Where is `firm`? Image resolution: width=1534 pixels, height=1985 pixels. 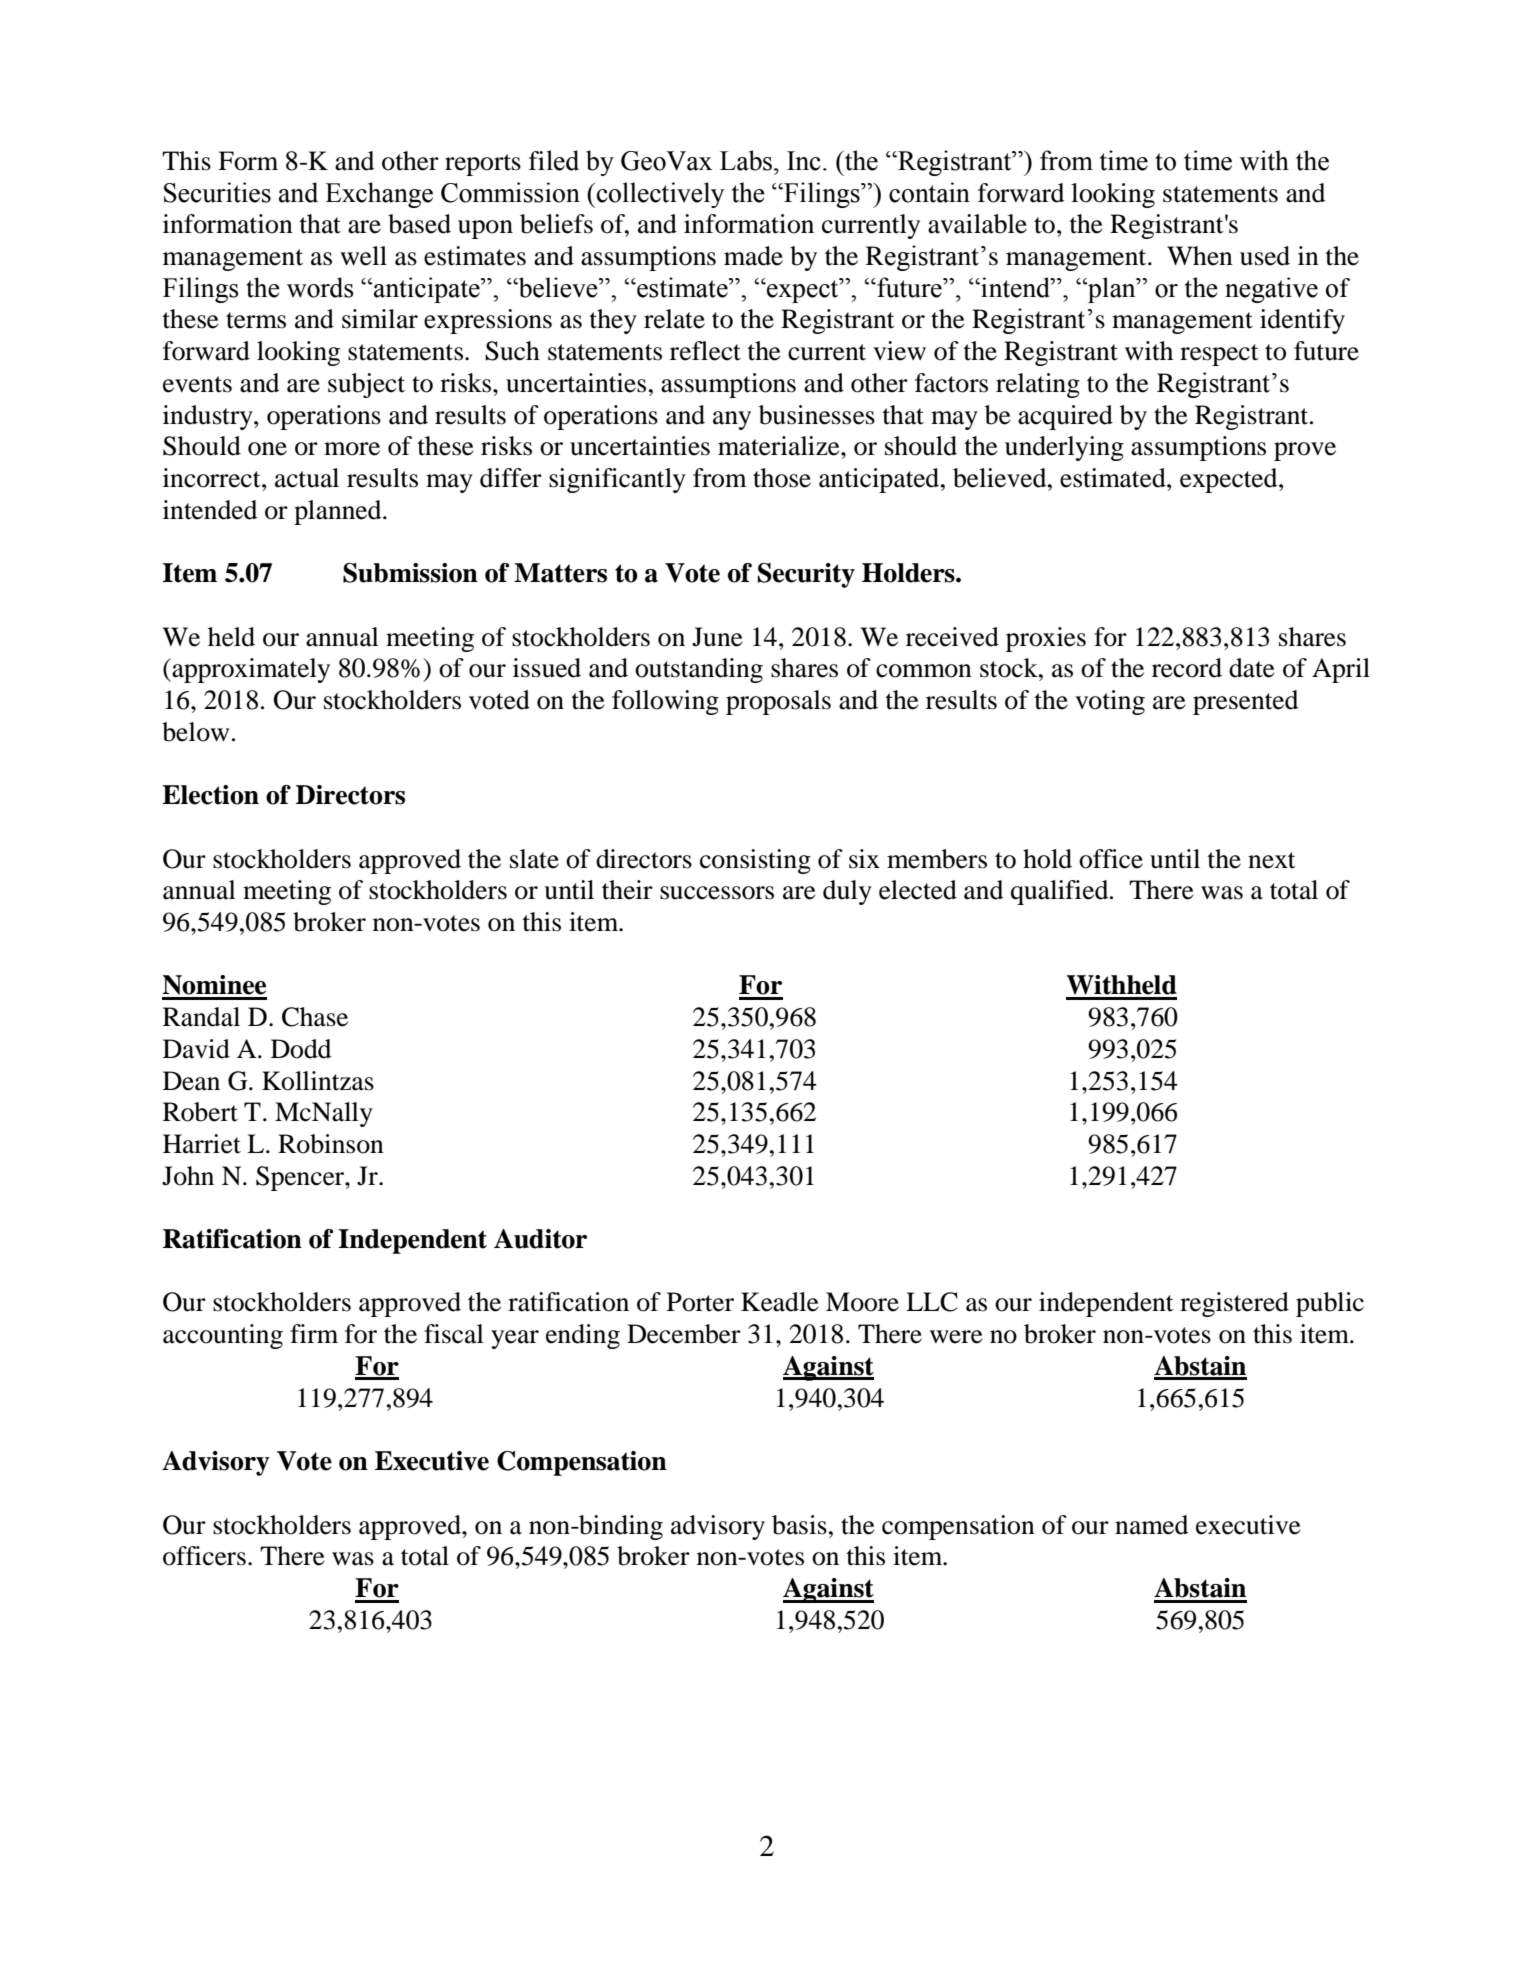
firm is located at coordinates (314, 1333).
